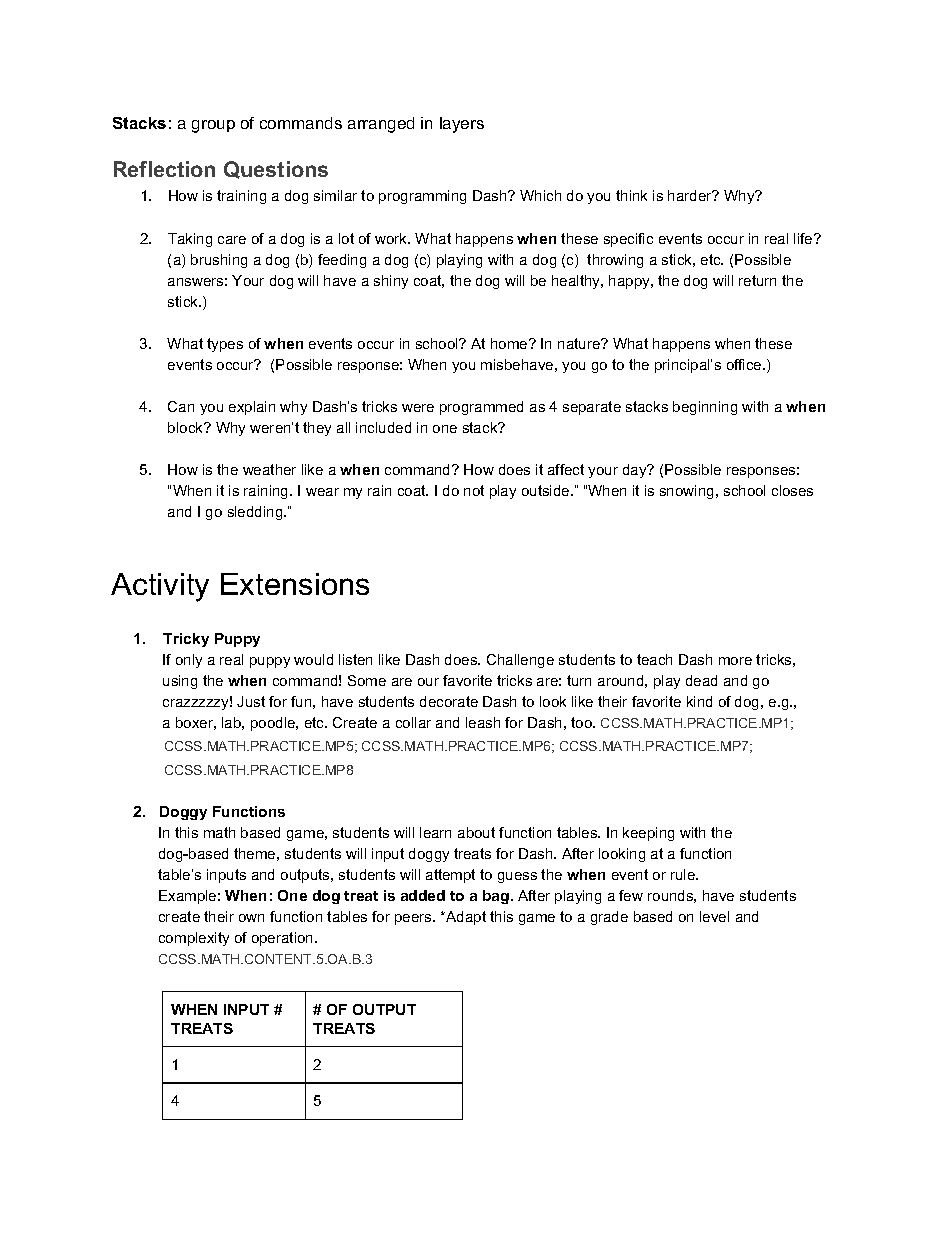  What do you see at coordinates (252, 408) in the screenshot?
I see `explain` at bounding box center [252, 408].
